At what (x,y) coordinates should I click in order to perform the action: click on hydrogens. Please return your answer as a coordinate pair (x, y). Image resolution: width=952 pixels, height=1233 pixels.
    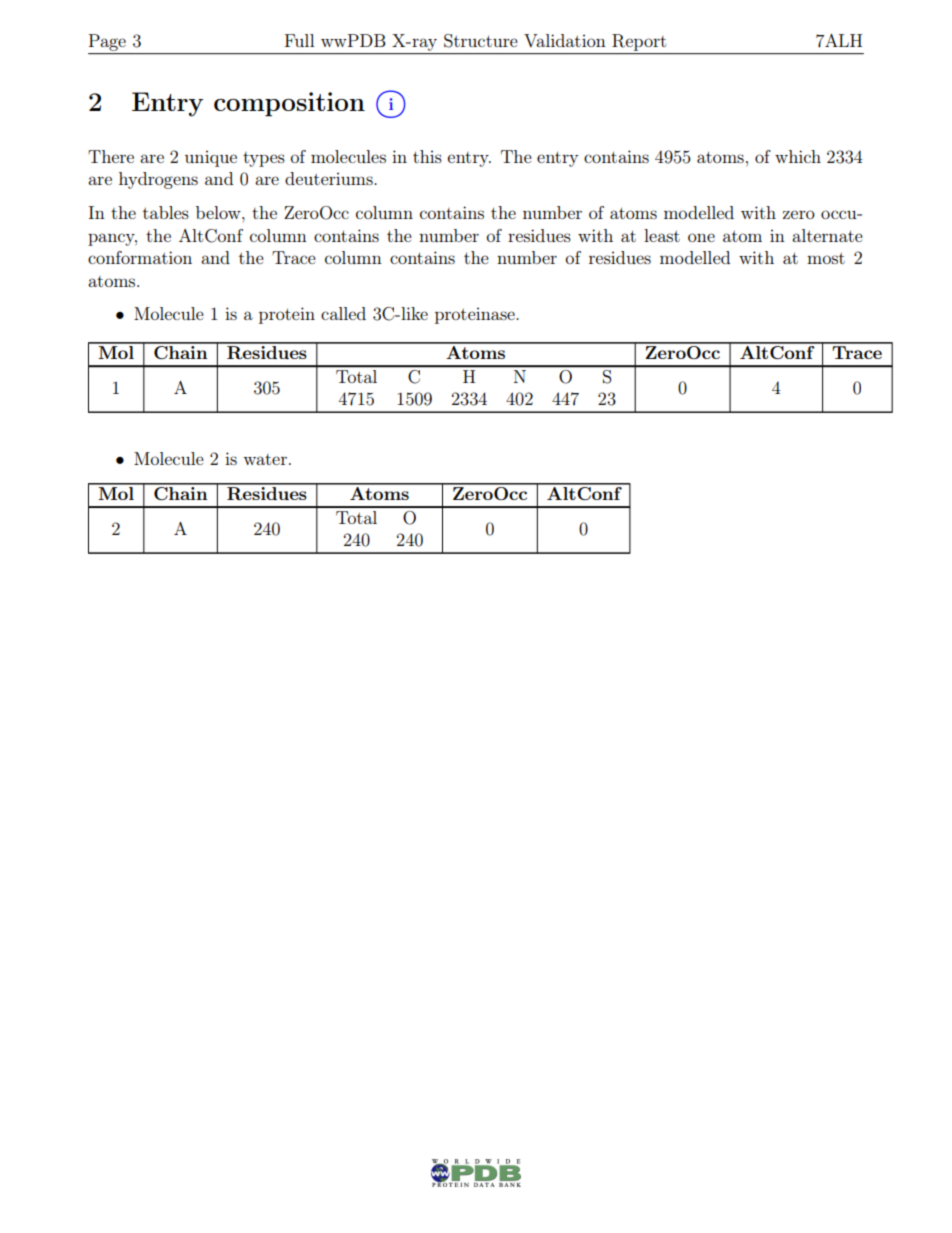
    Looking at the image, I should click on (158, 180).
